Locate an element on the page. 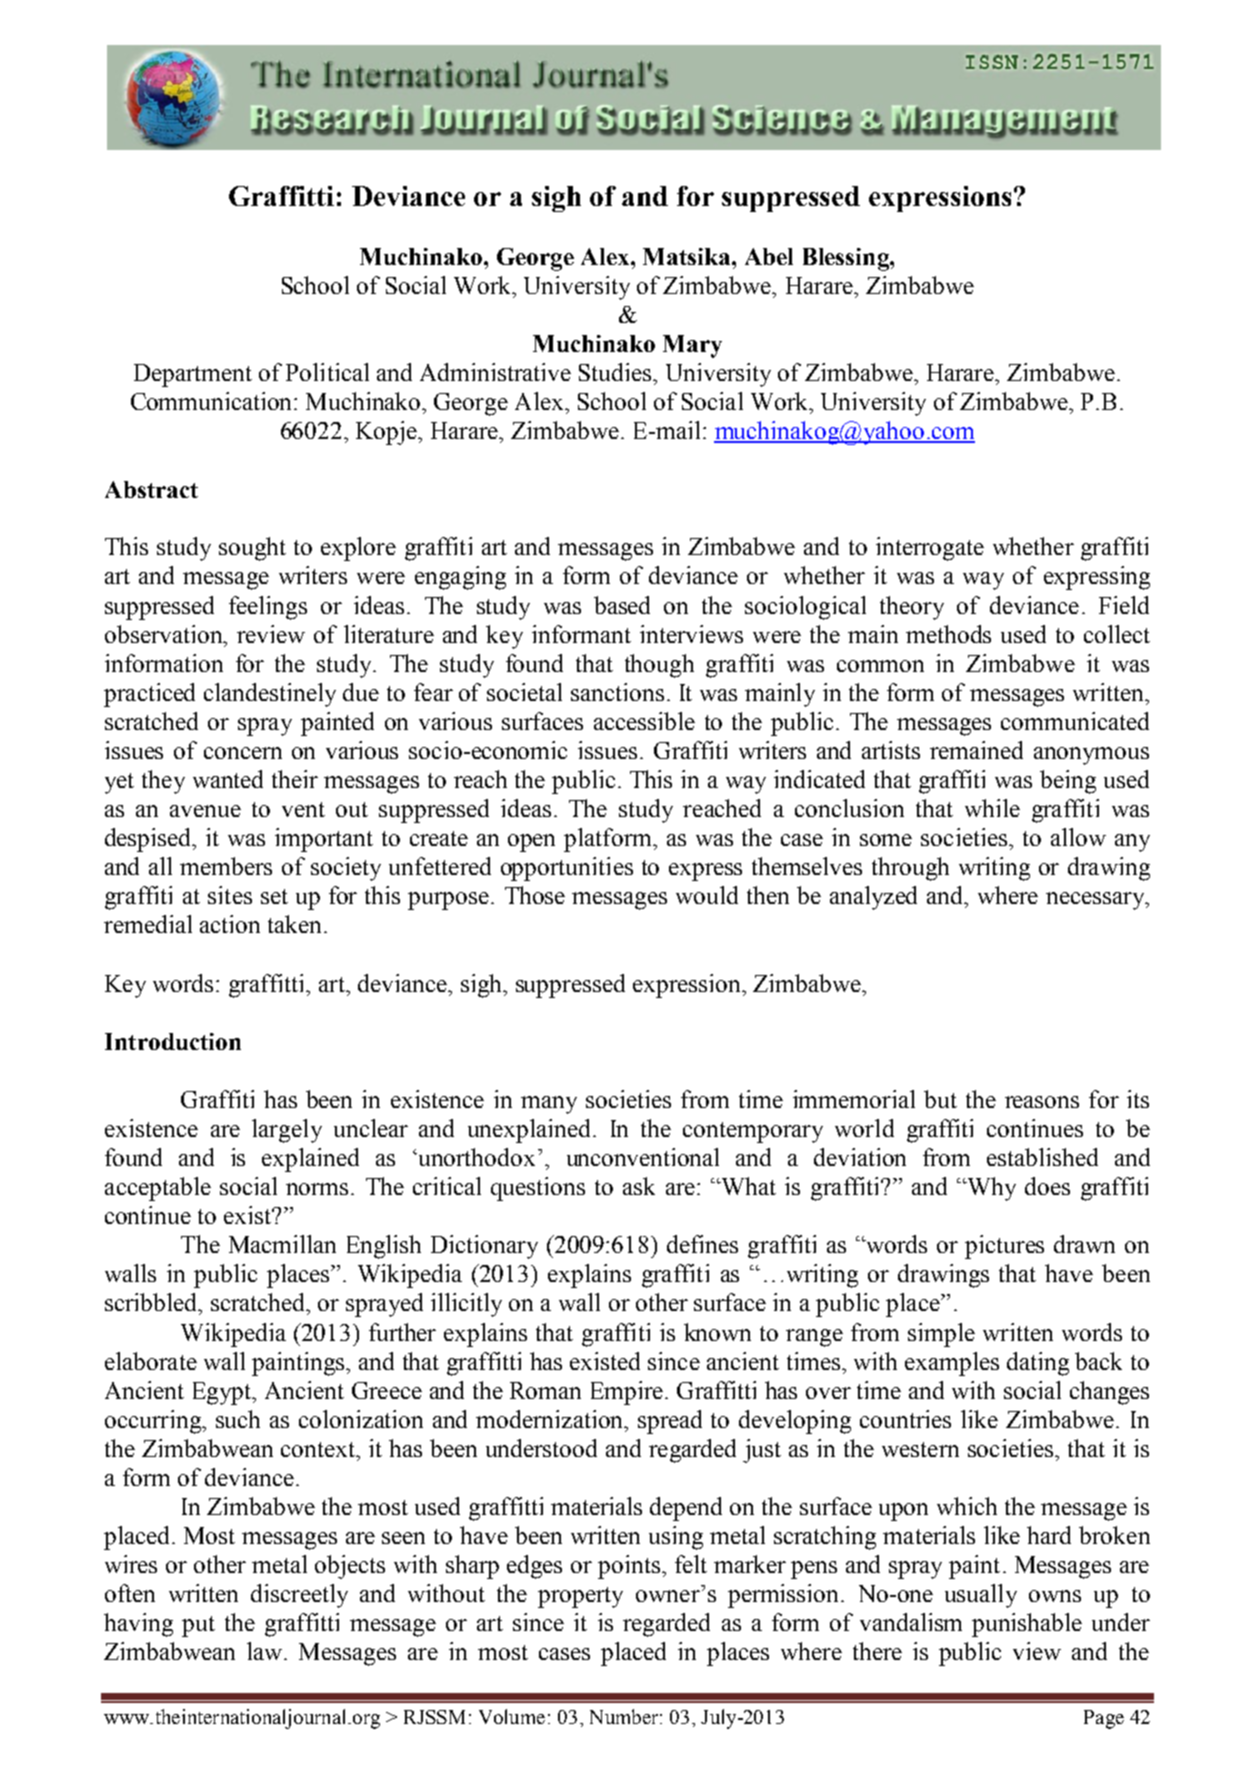 This page has width=1255, height=1774. Department is located at coordinates (193, 375).
